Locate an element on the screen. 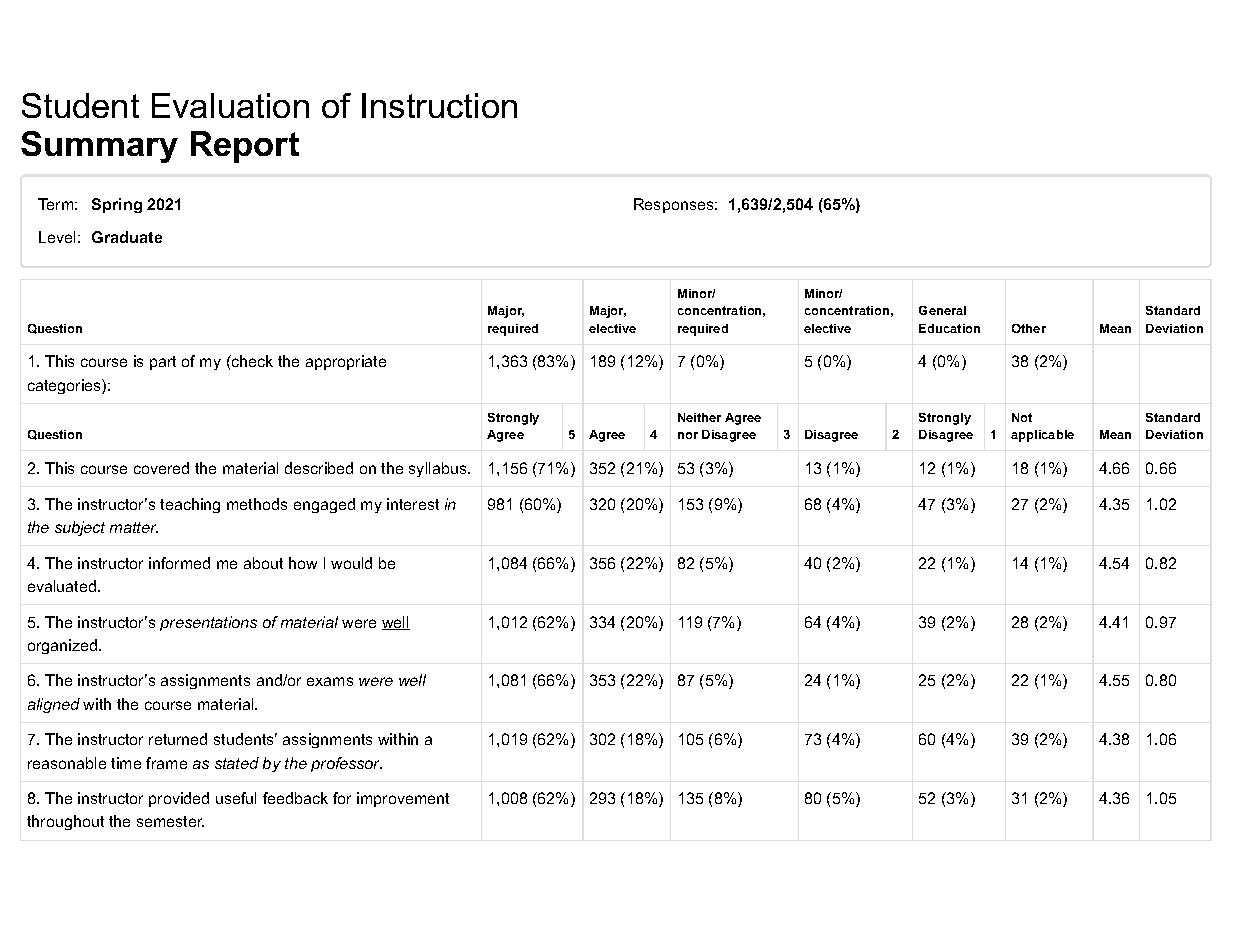 Image resolution: width=1233 pixels, height=952 pixels. improvement is located at coordinates (403, 799).
